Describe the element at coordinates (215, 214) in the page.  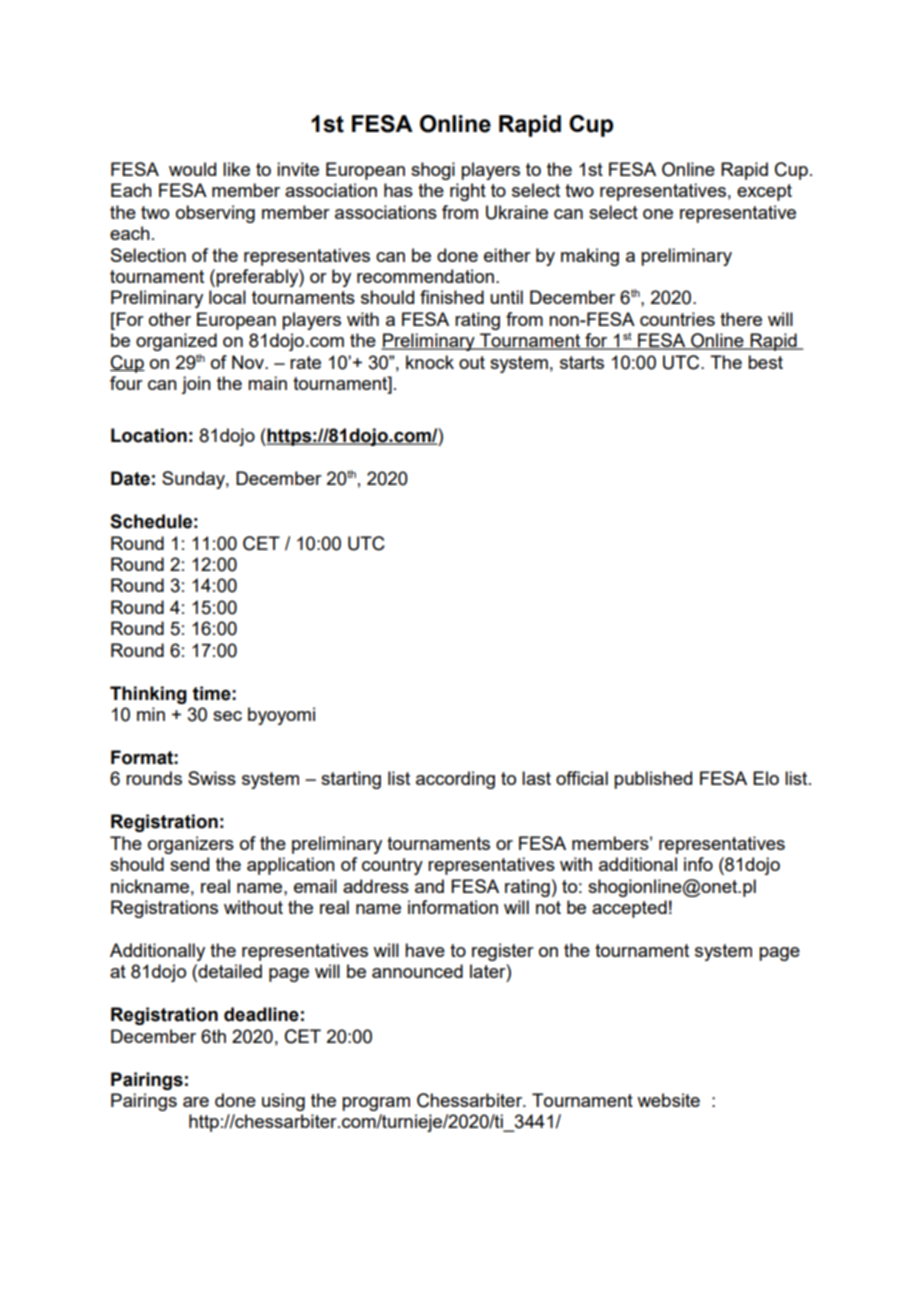
I see `observing` at that location.
